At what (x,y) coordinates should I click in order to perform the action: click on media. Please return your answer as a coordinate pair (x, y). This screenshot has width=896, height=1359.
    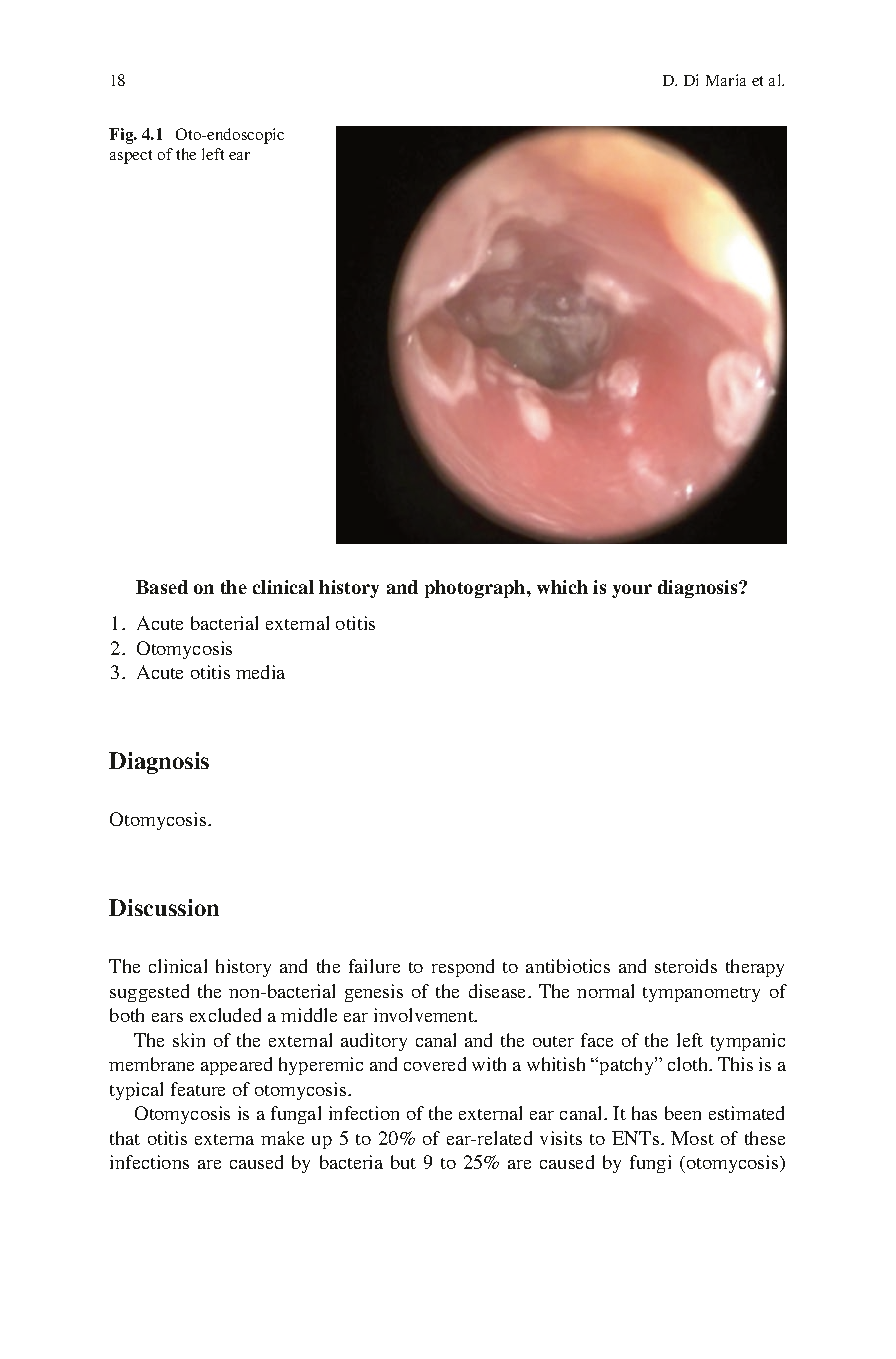
    Looking at the image, I should click on (260, 672).
